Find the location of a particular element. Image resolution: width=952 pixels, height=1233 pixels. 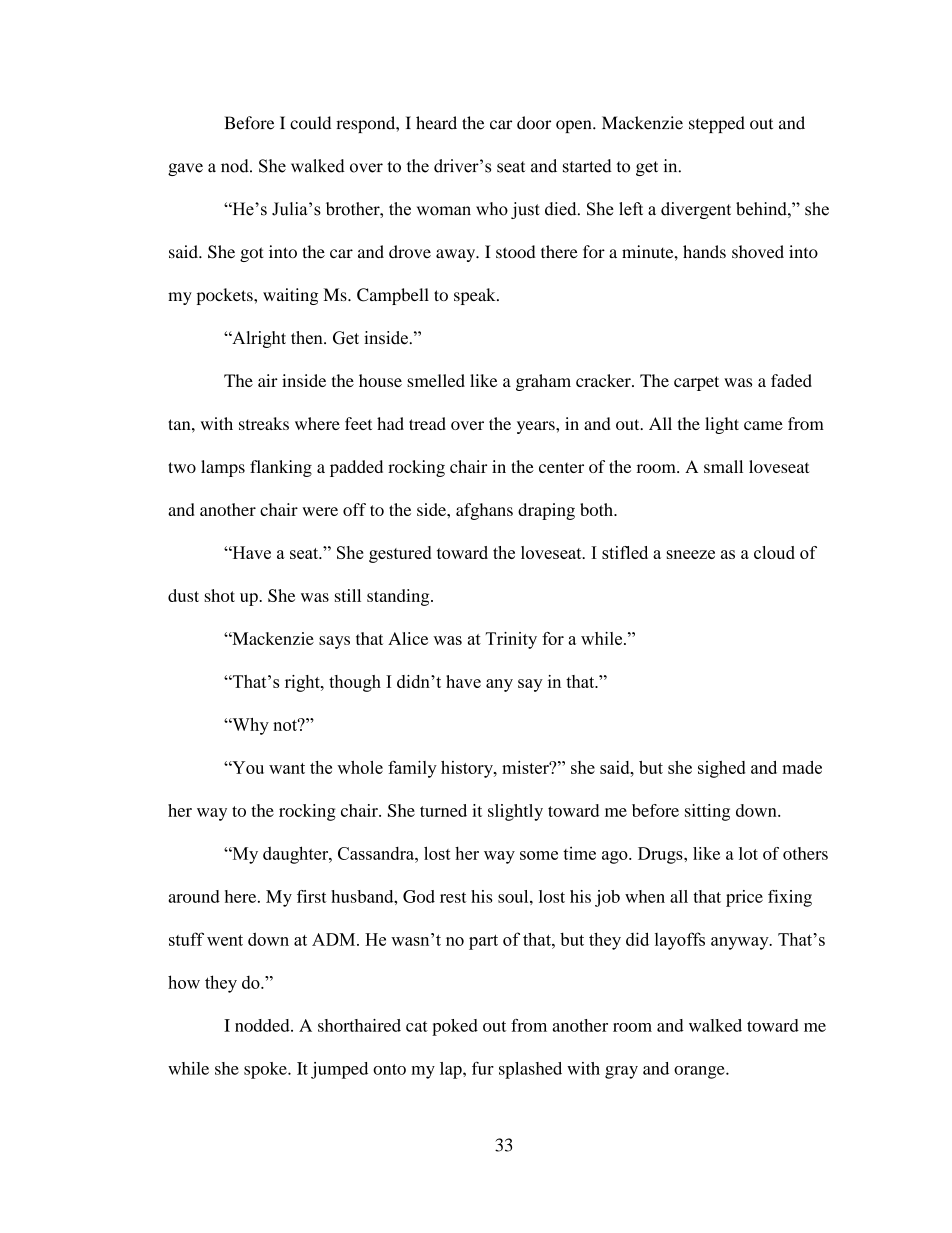

nodded is located at coordinates (263, 1025).
